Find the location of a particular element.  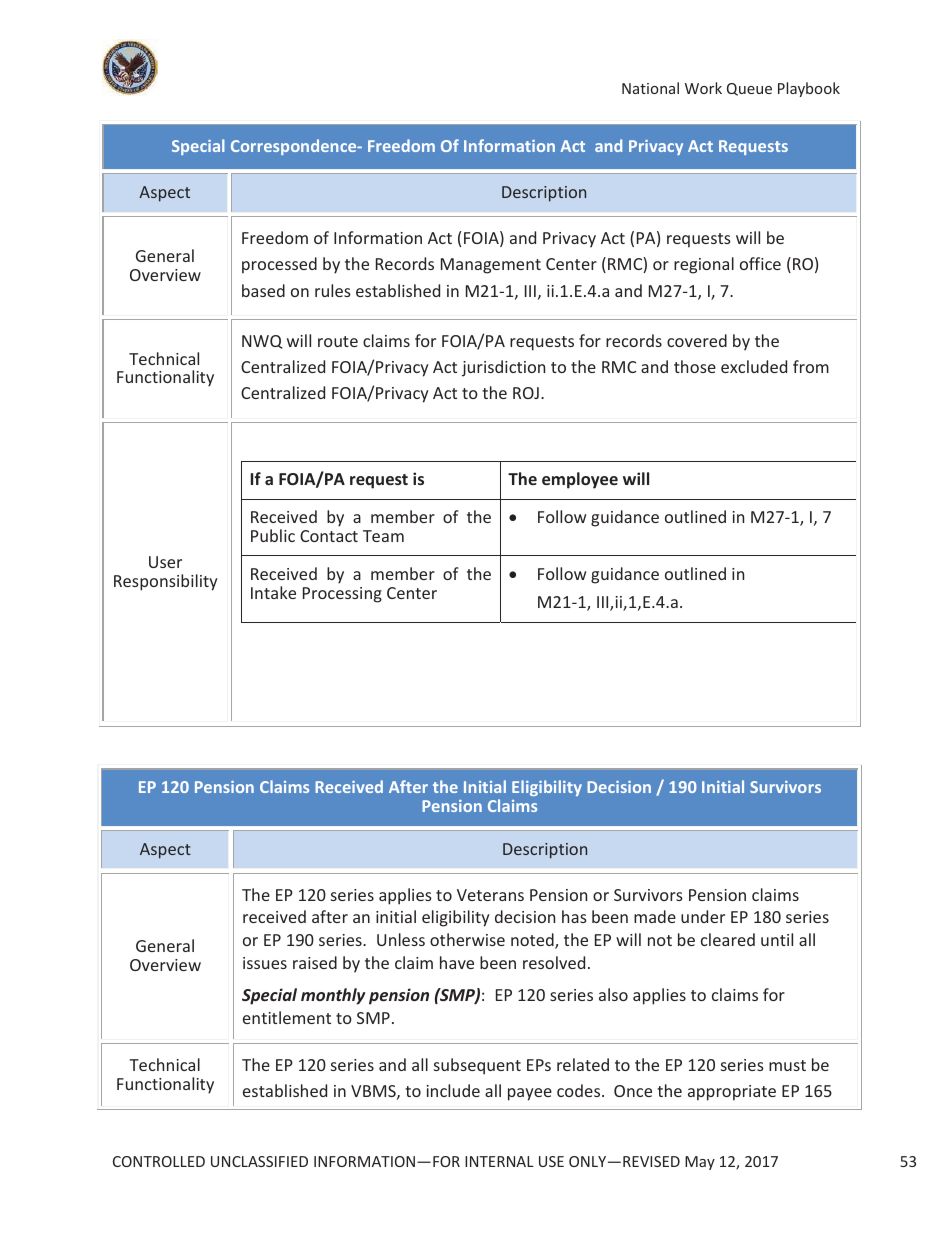

Queue is located at coordinates (749, 89).
